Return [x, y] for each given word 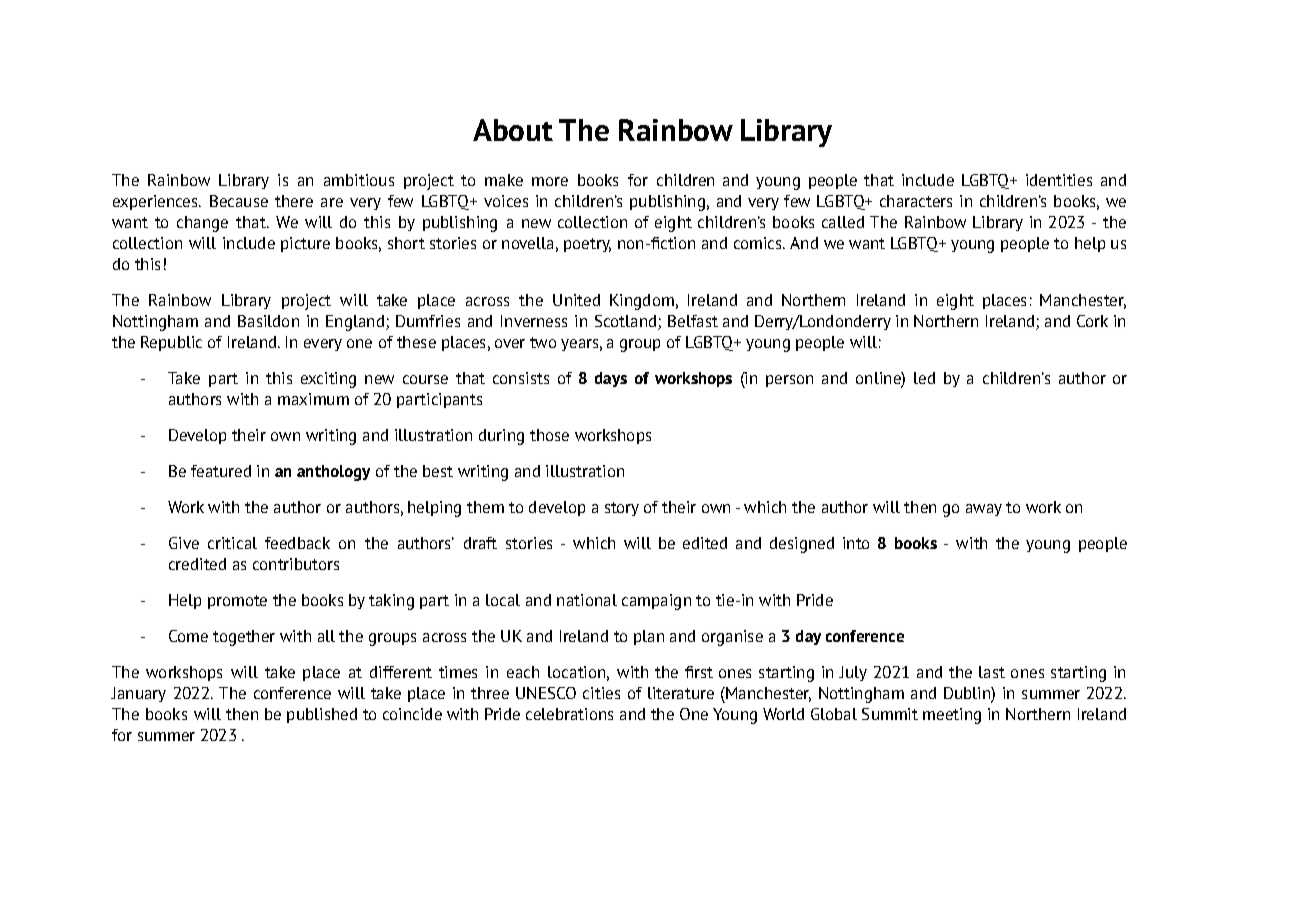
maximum [313, 399]
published [322, 715]
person [789, 381]
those [549, 435]
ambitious [359, 180]
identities [1059, 180]
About [513, 130]
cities [601, 693]
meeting [952, 716]
